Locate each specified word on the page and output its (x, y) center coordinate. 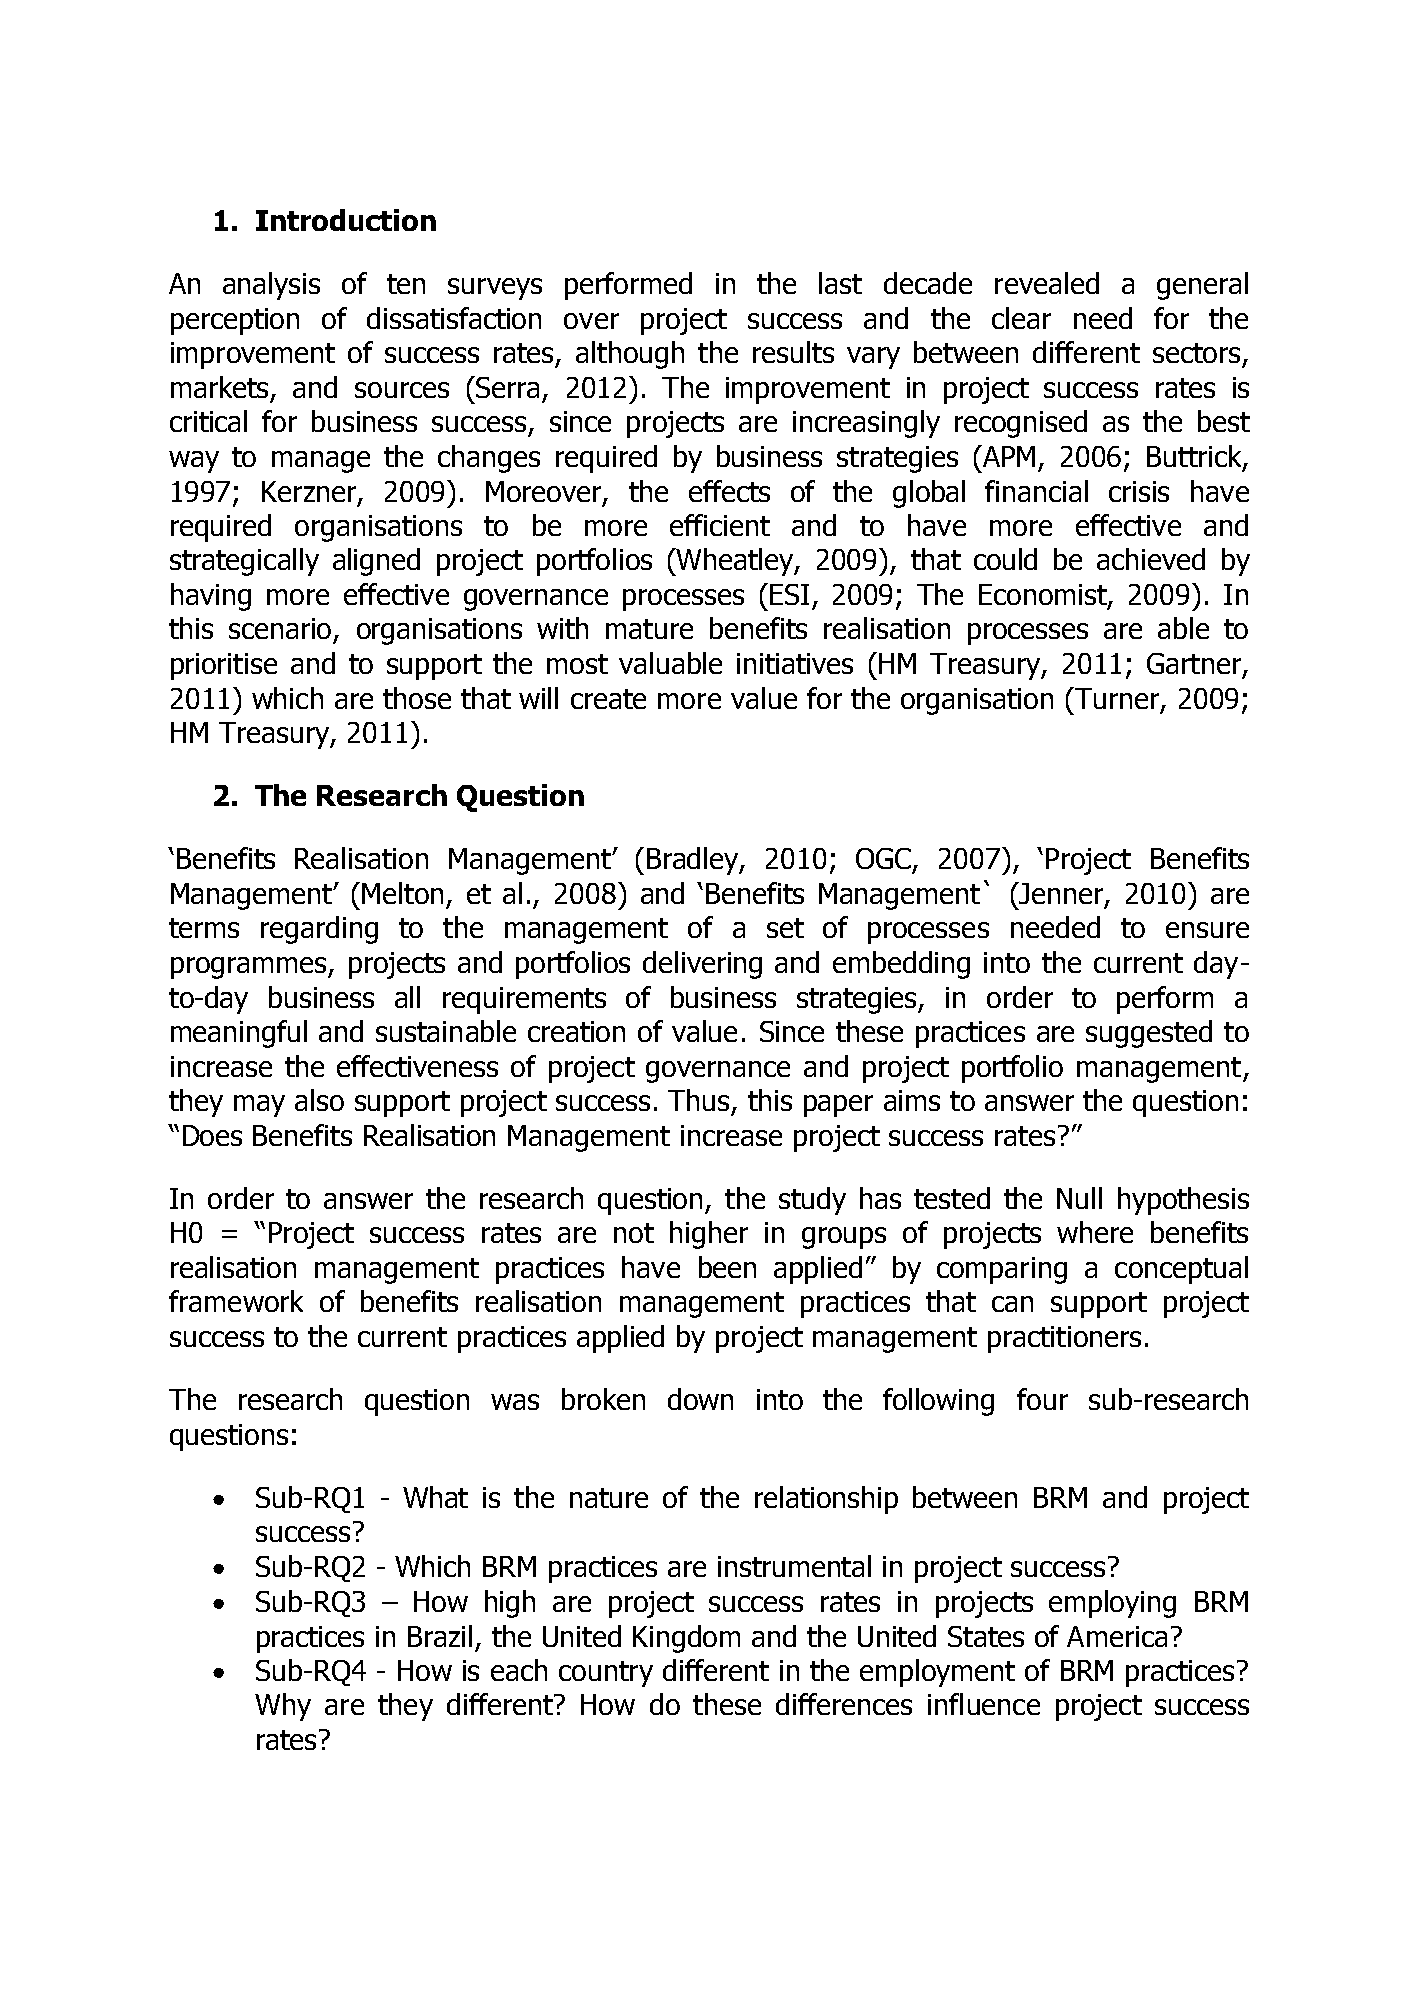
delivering (702, 965)
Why (283, 1707)
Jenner (1061, 894)
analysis (271, 286)
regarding (319, 930)
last (840, 283)
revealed (1047, 283)
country (606, 1674)
